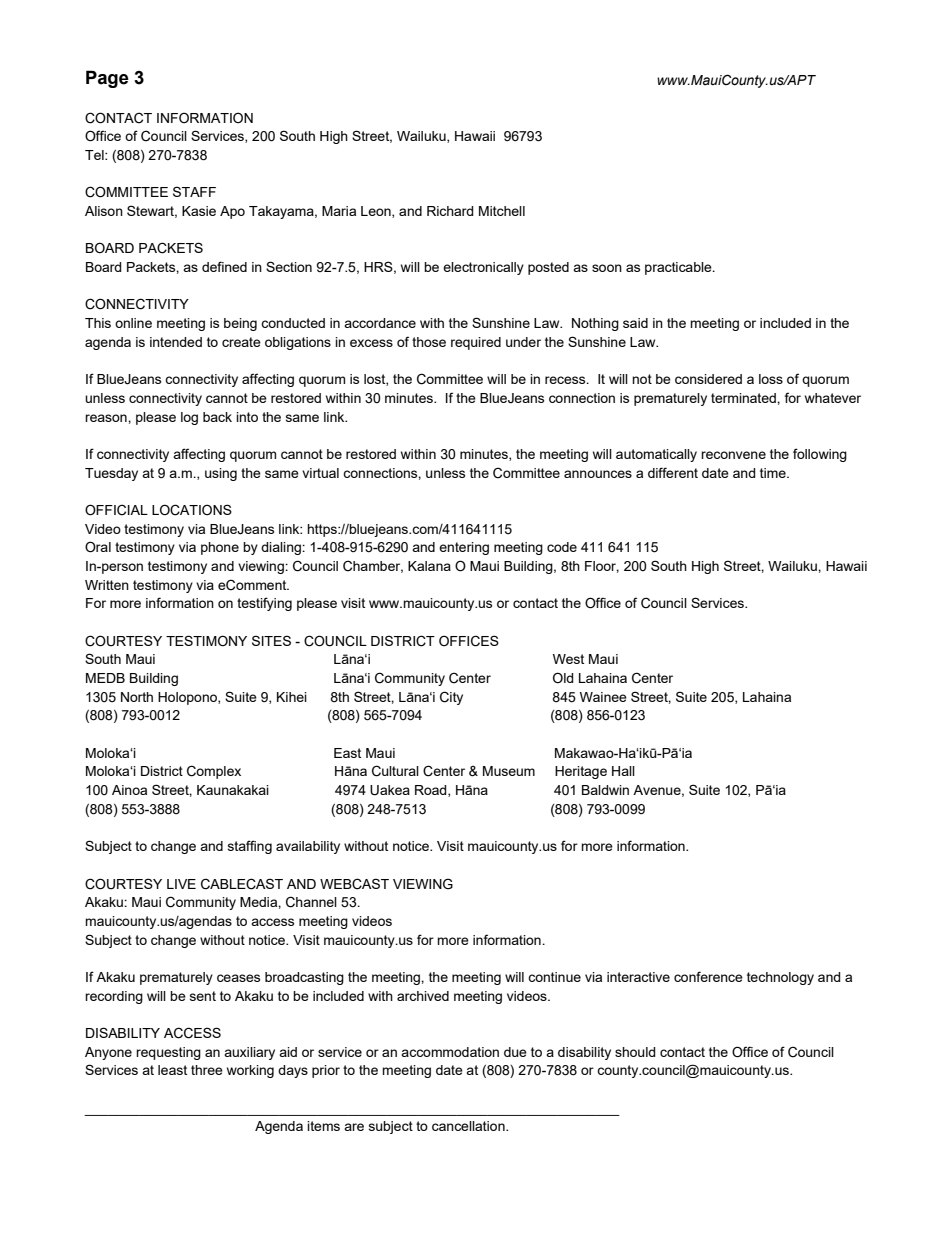  I want to click on Richard, so click(450, 211).
